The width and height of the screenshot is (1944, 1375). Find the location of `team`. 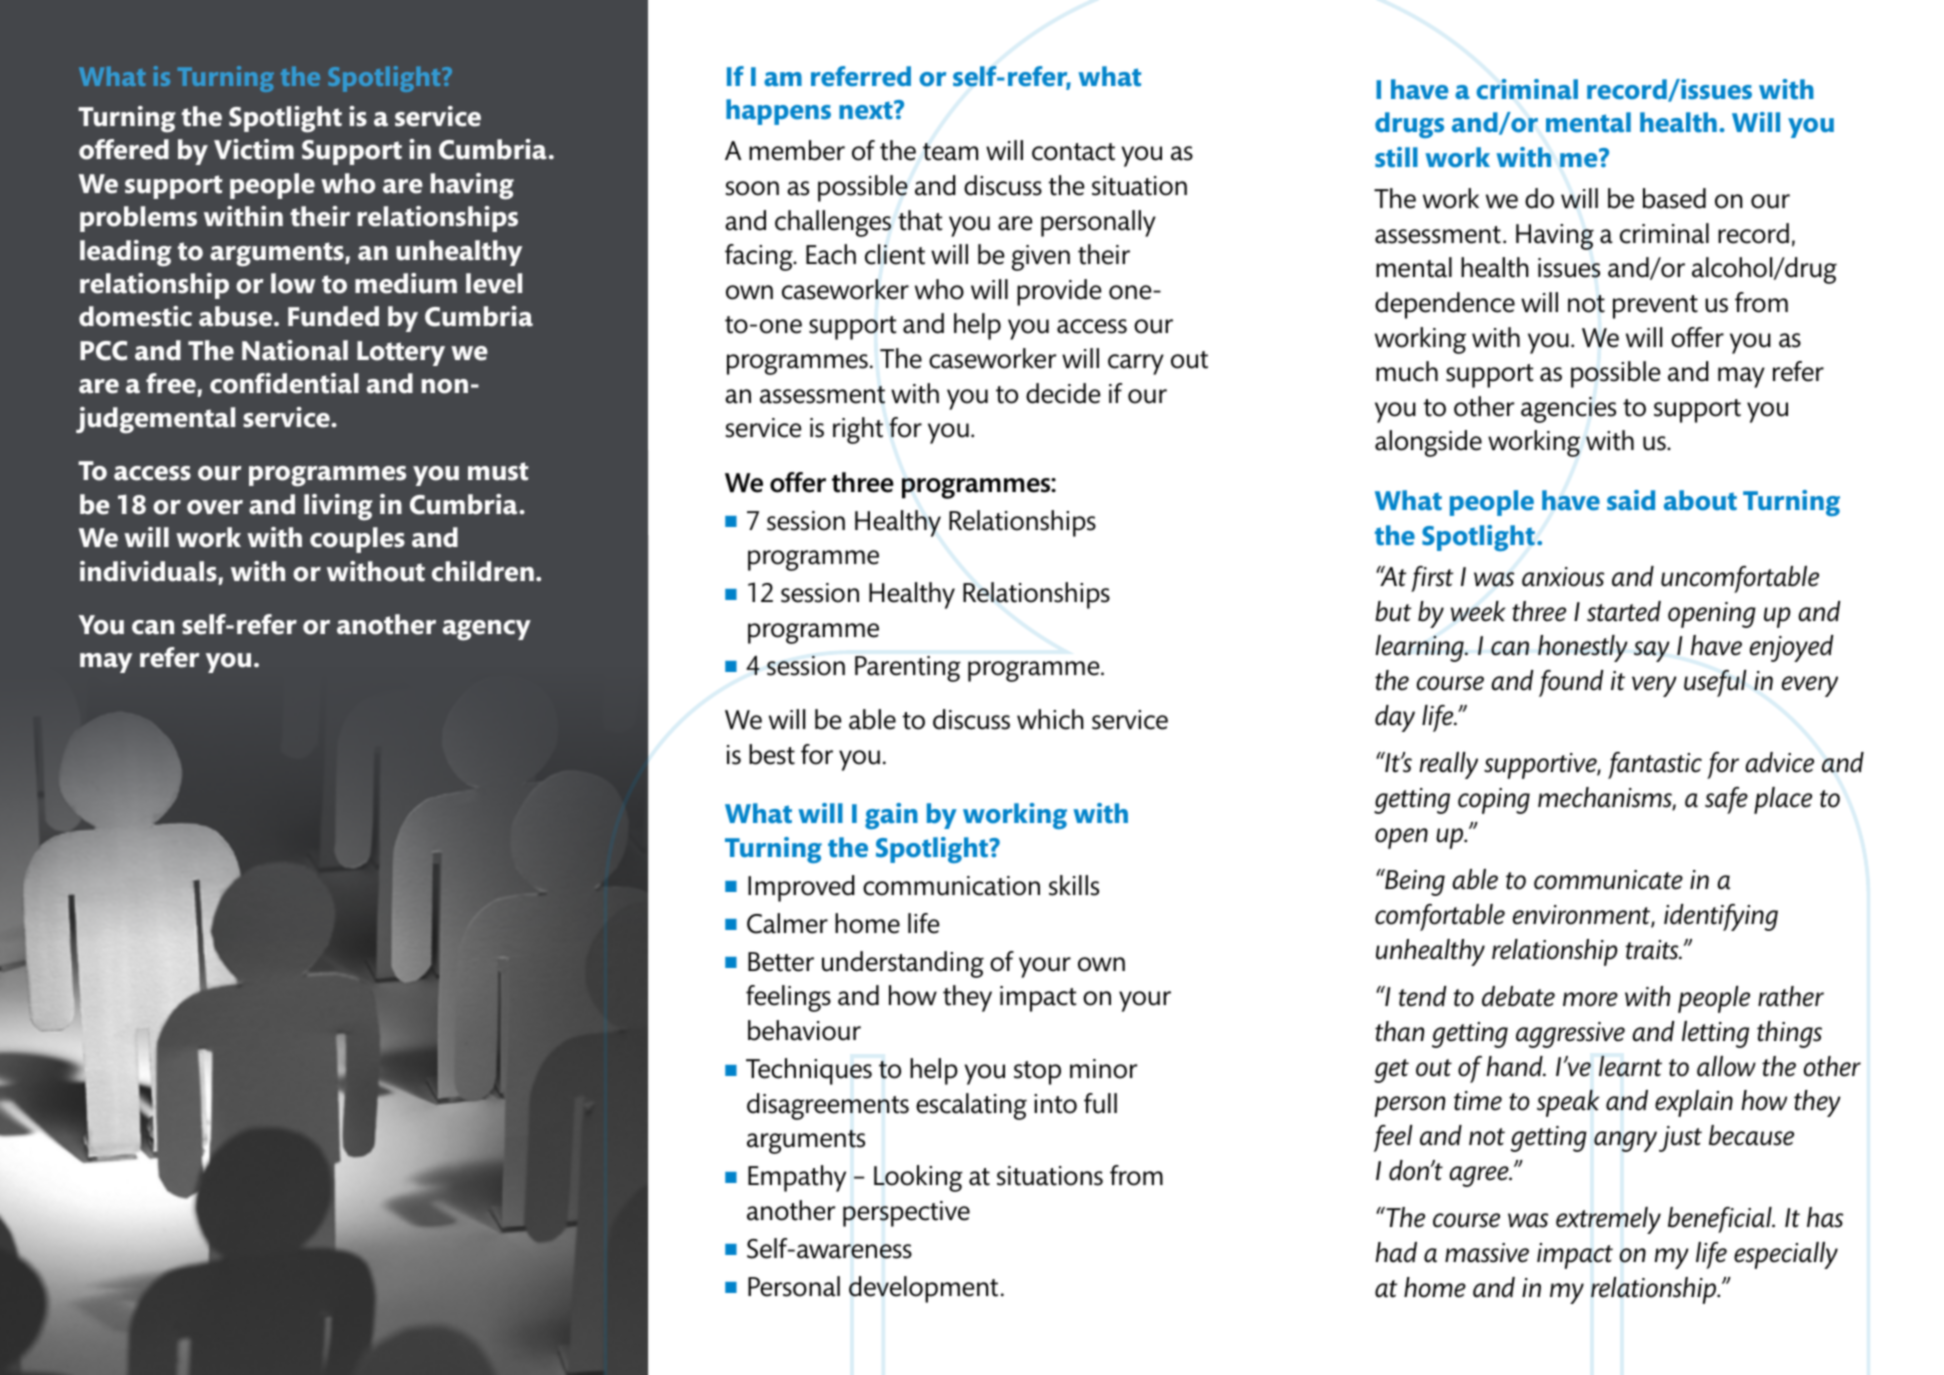

team is located at coordinates (950, 152).
